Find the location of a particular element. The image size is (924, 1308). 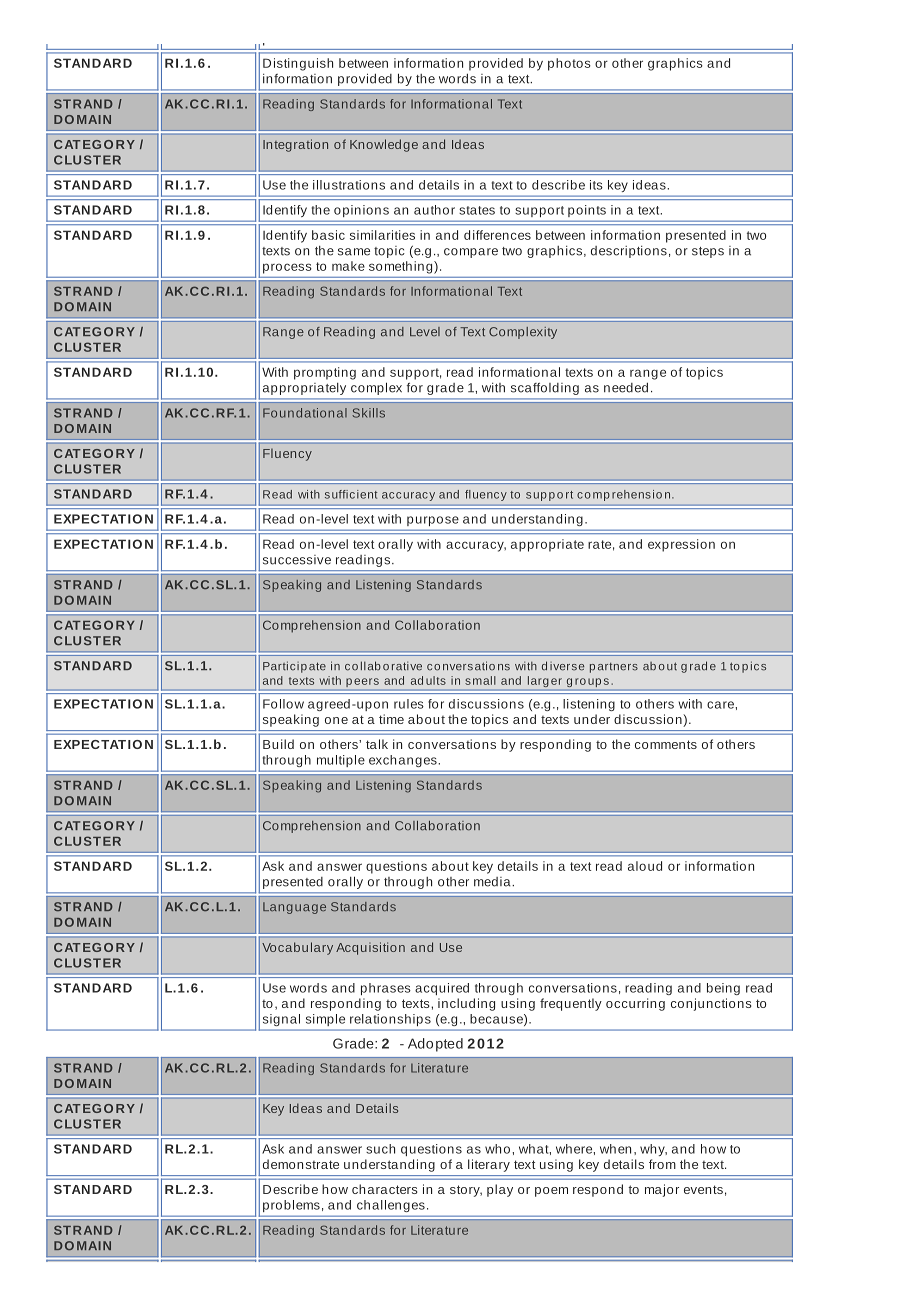

prompting is located at coordinates (325, 373).
